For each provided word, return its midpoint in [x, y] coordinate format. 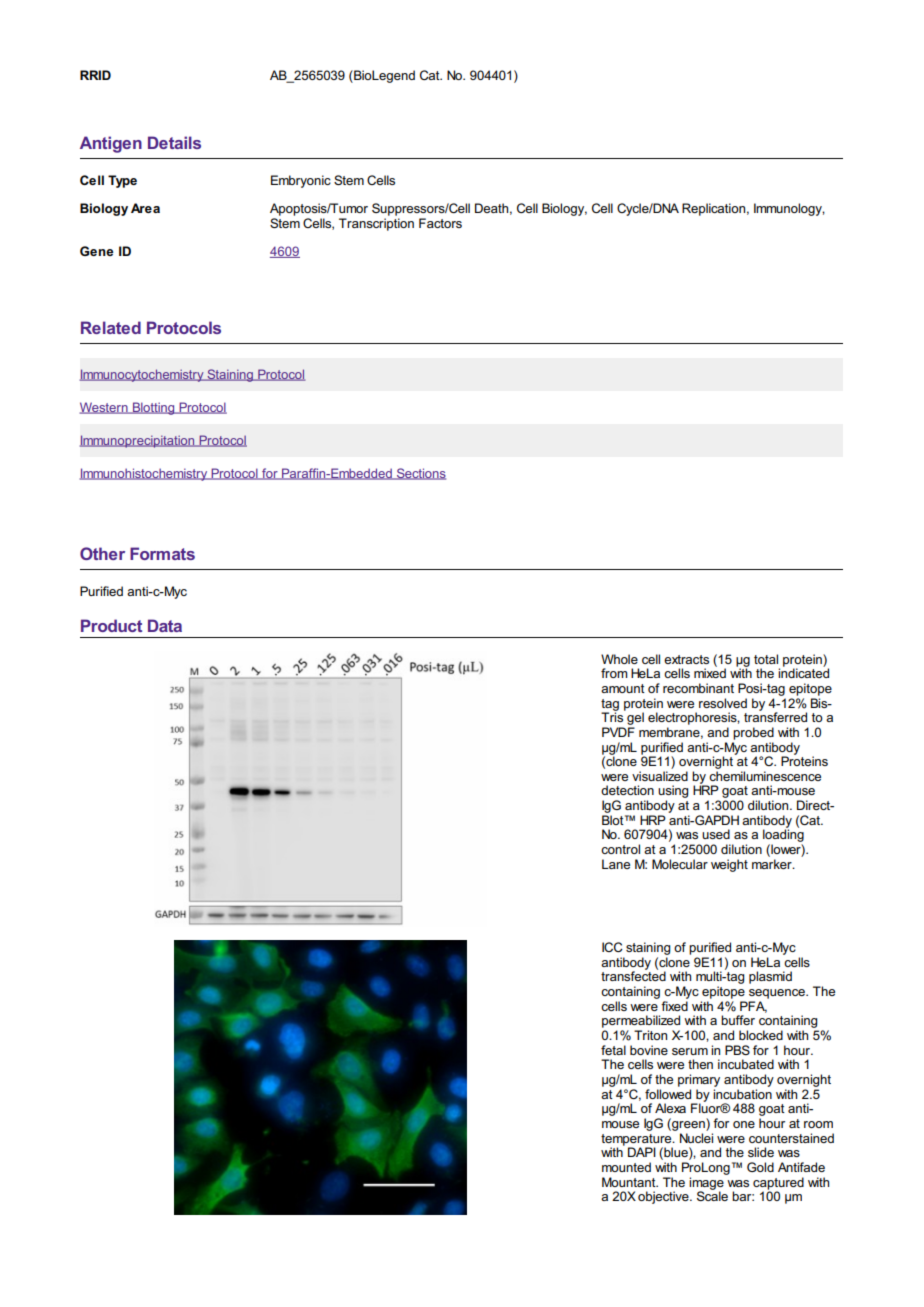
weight [729, 865]
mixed [710, 672]
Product [111, 625]
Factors [440, 223]
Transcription [376, 224]
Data [165, 625]
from [614, 673]
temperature [637, 1141]
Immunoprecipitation [138, 441]
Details [174, 142]
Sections [420, 474]
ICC [612, 947]
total [766, 659]
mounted [626, 1167]
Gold [760, 1167]
